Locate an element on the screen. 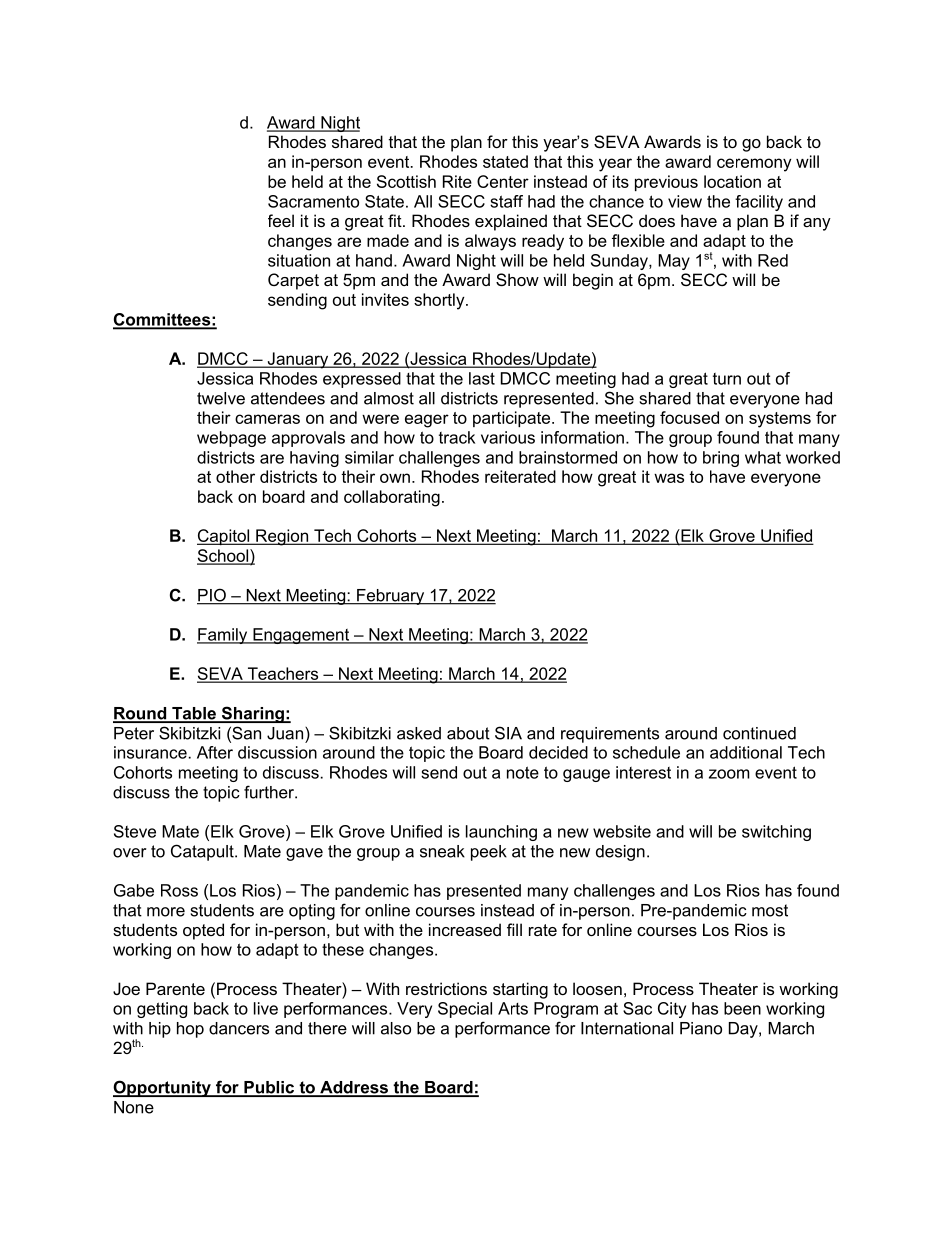  been is located at coordinates (742, 1008).
